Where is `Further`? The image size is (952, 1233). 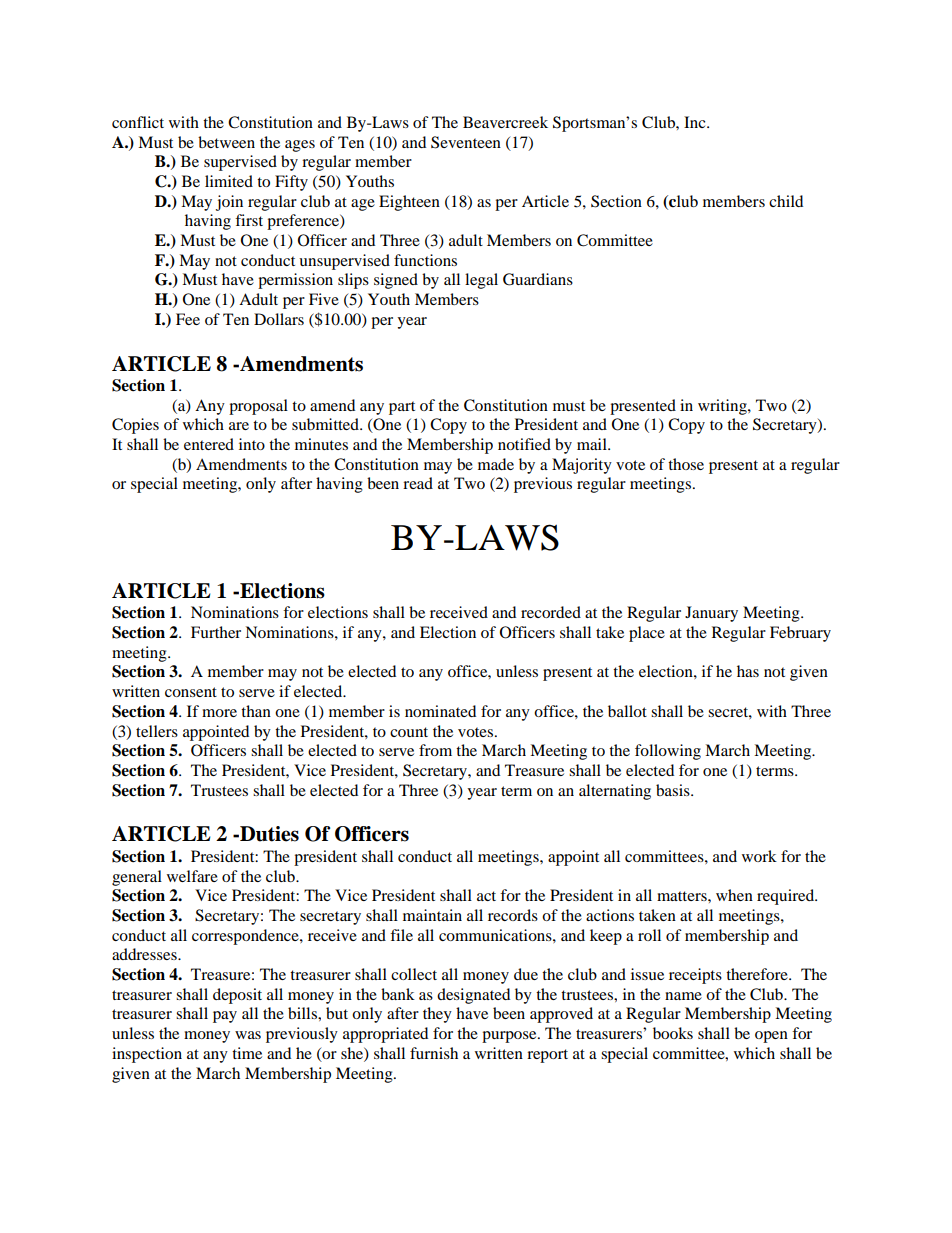 Further is located at coordinates (216, 632).
